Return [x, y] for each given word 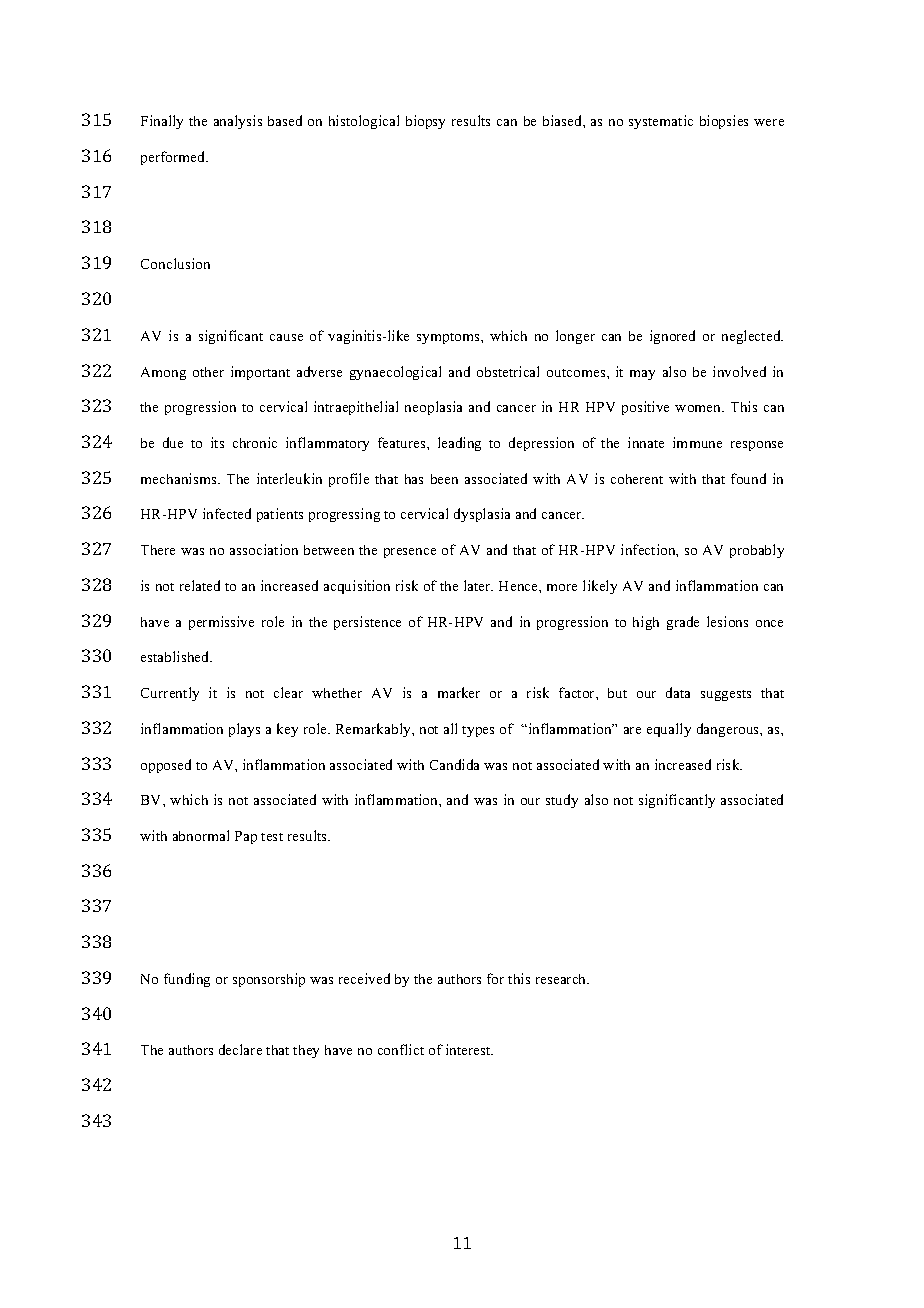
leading [459, 444]
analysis [238, 122]
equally [669, 730]
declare [240, 1049]
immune [697, 442]
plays [244, 730]
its [217, 442]
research [562, 979]
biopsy [425, 122]
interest [469, 1049]
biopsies [724, 122]
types [478, 731]
